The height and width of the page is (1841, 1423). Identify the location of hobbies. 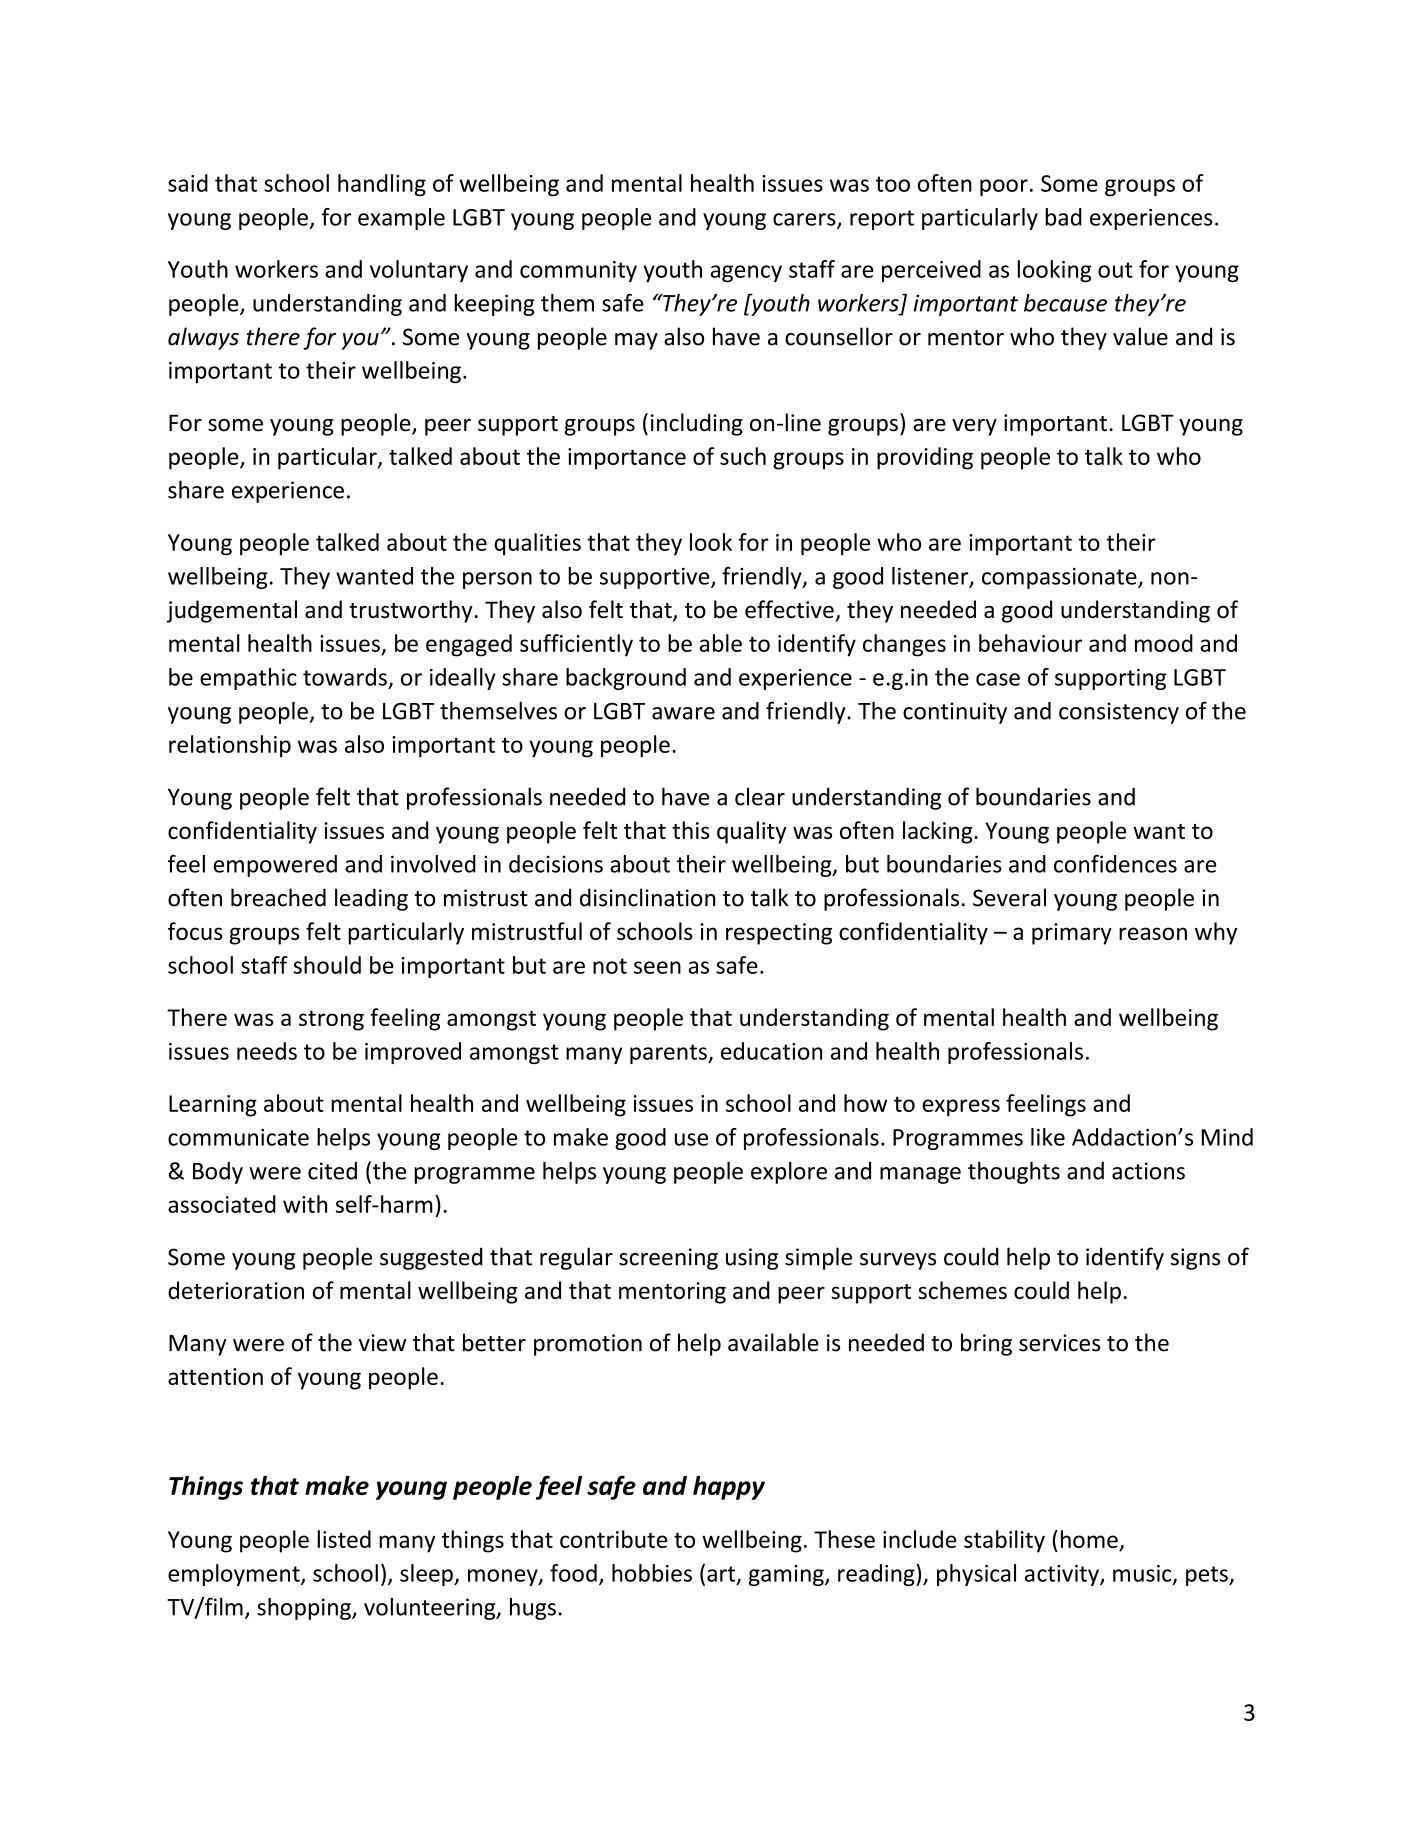
(652, 1573).
